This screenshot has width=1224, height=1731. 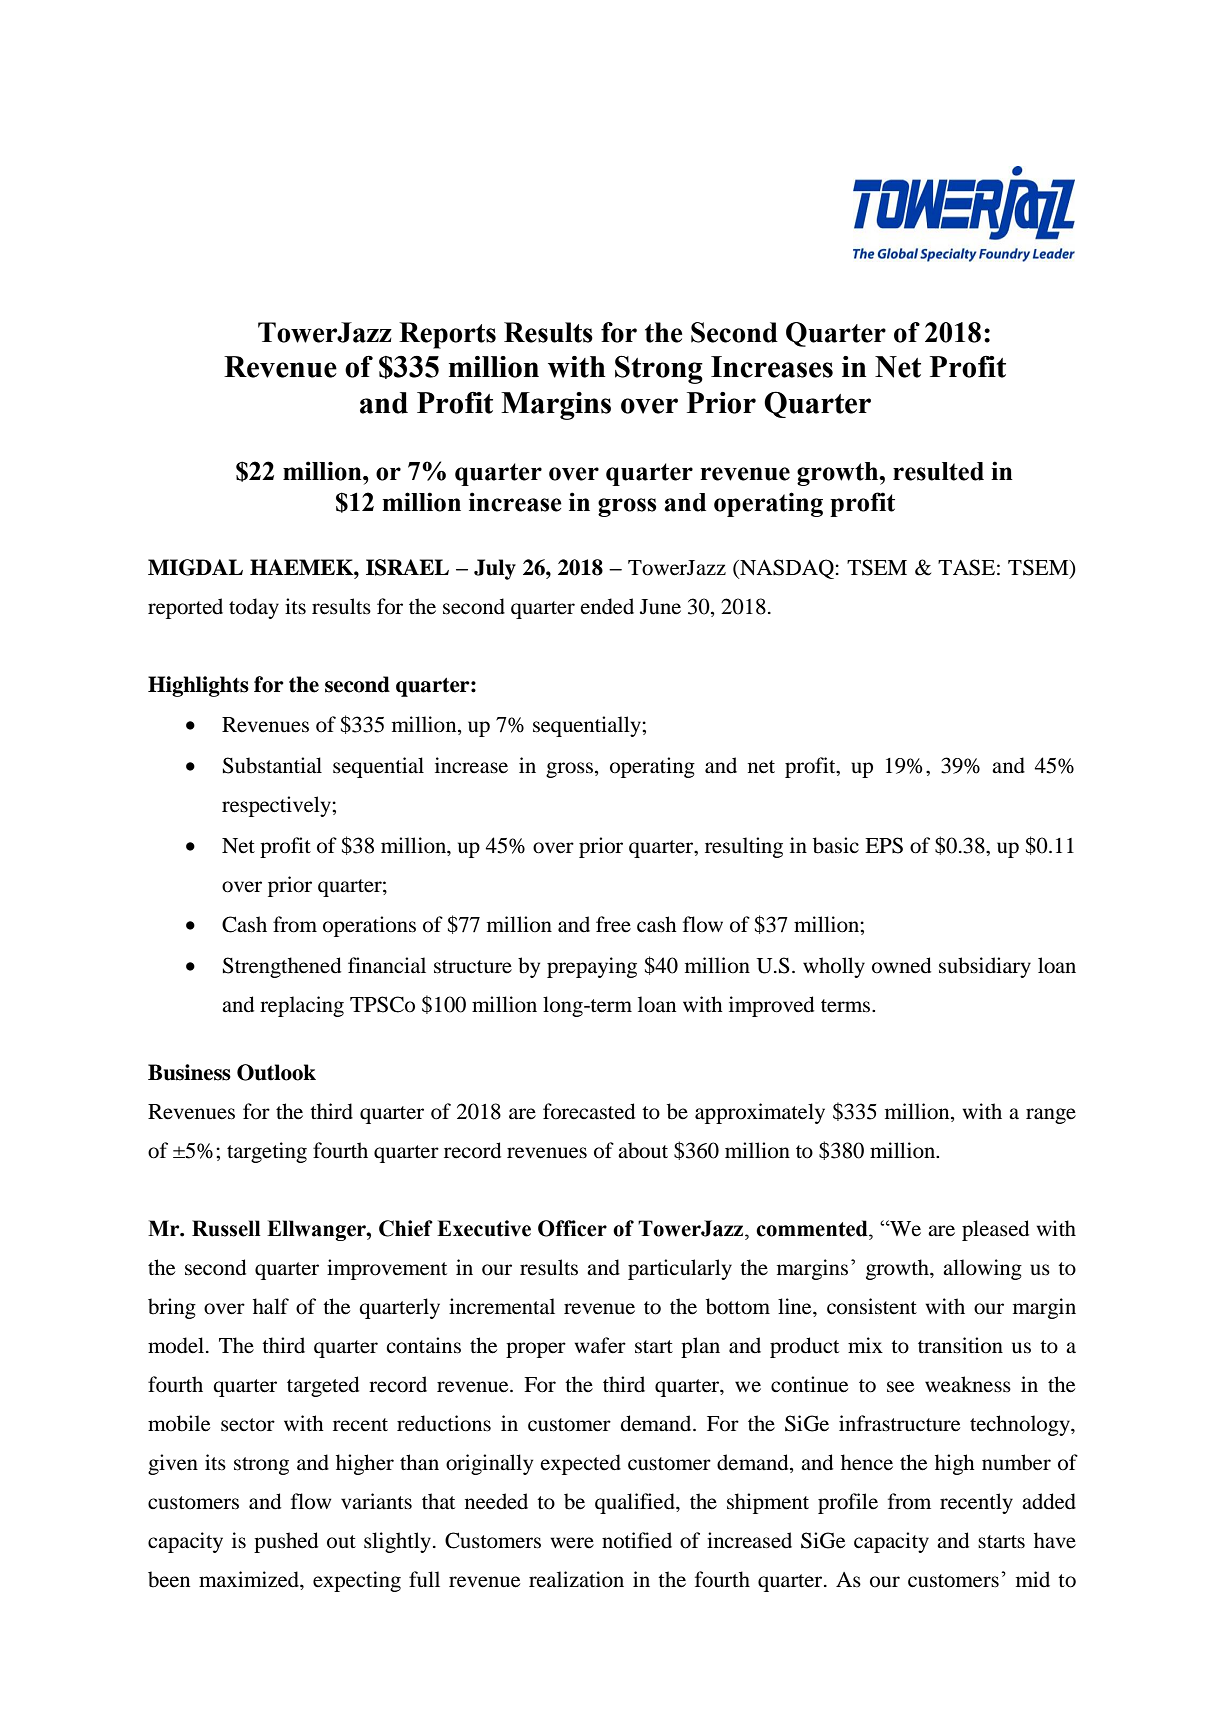 What do you see at coordinates (282, 967) in the screenshot?
I see `Strengthened` at bounding box center [282, 967].
